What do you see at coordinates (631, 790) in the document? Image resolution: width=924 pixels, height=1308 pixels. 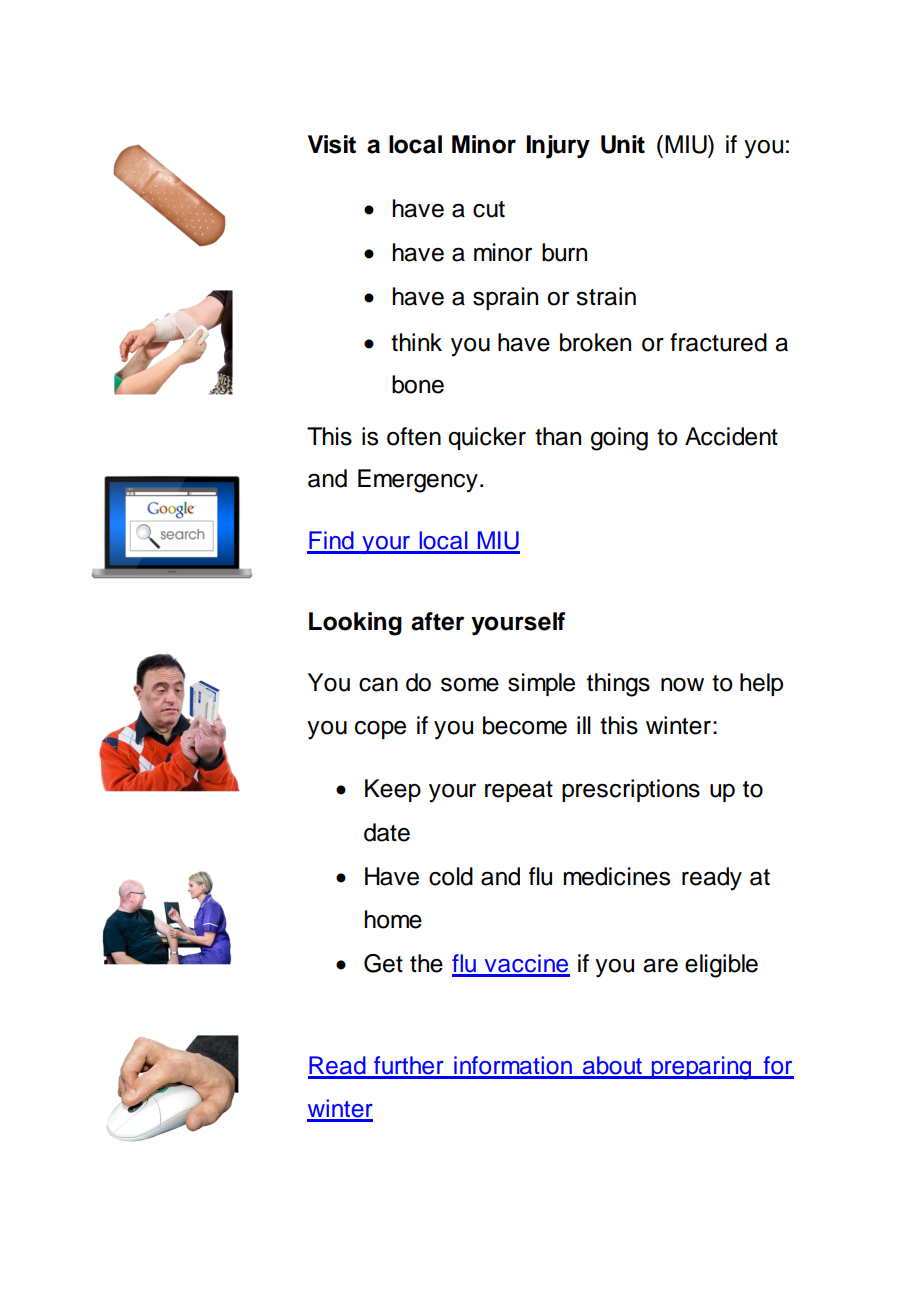 I see `prescriptions` at bounding box center [631, 790].
